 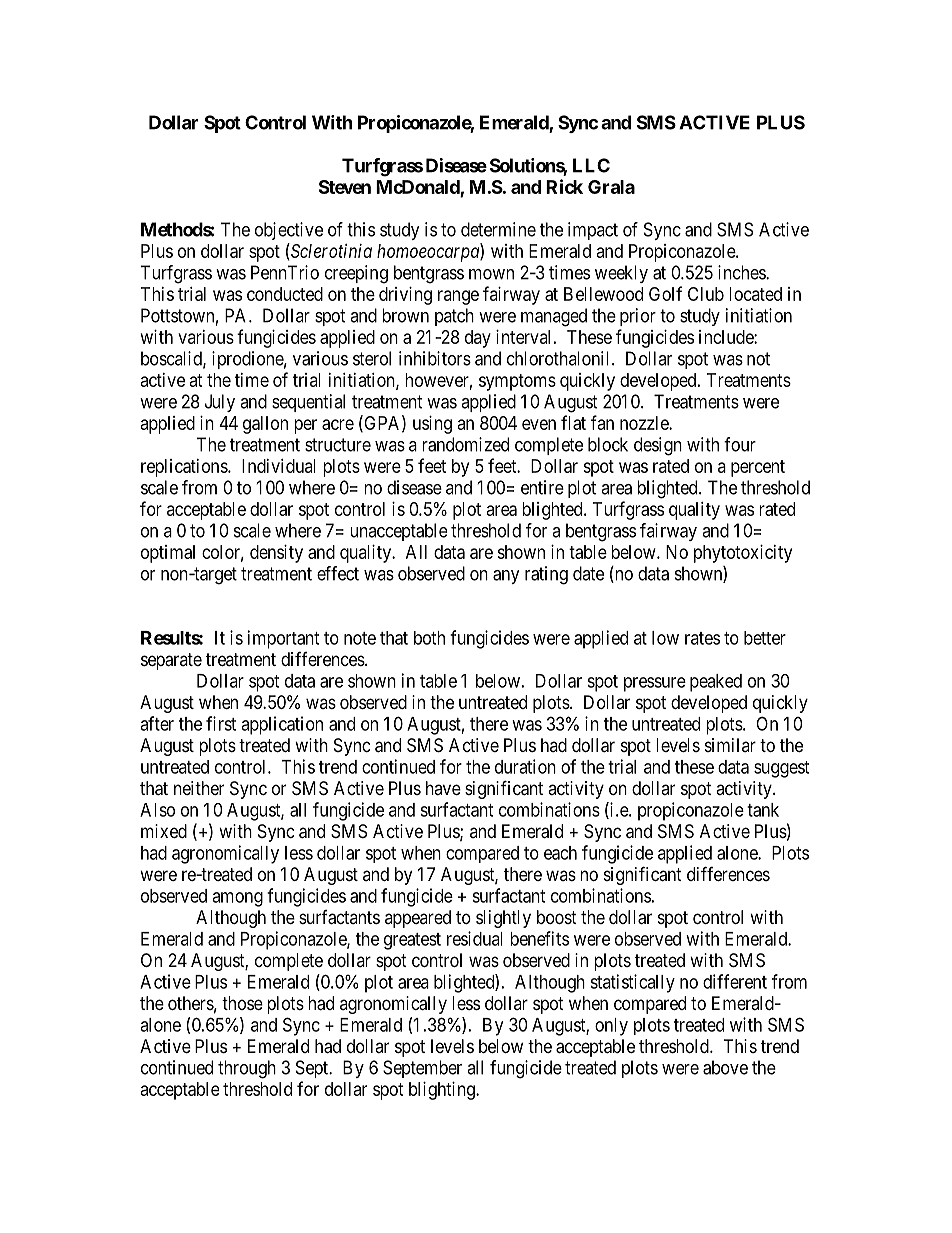 What do you see at coordinates (247, 1069) in the screenshot?
I see `through` at bounding box center [247, 1069].
